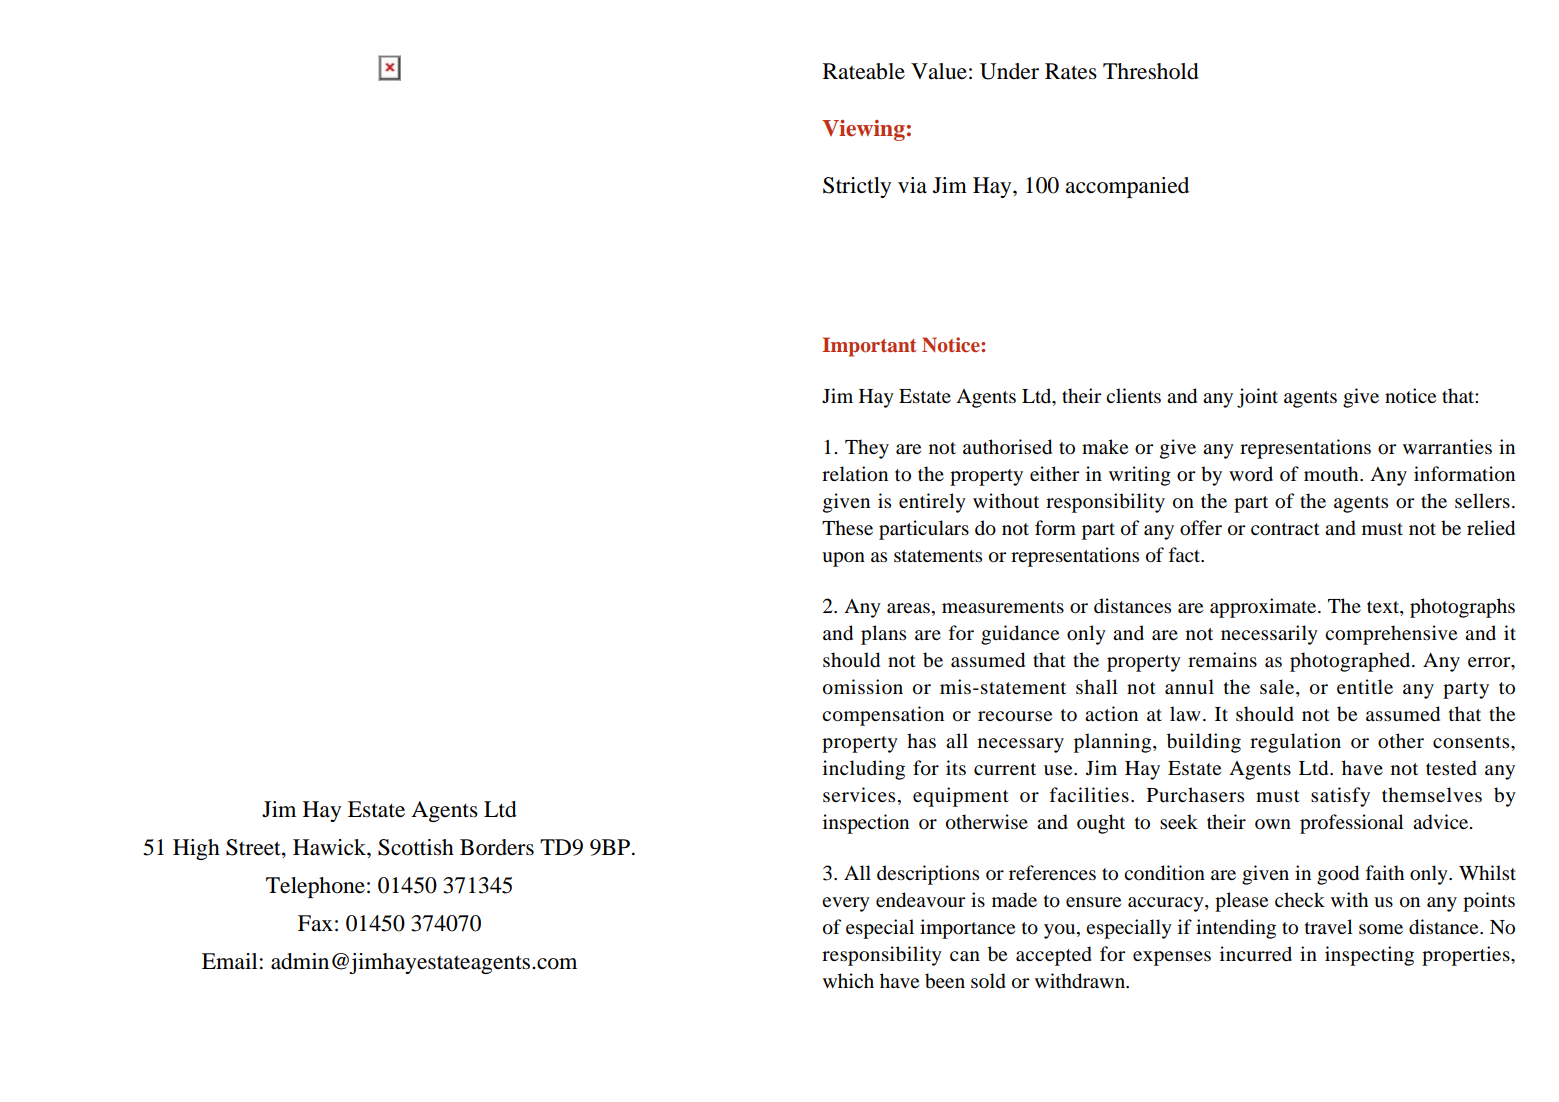  I want to click on contract, so click(1285, 529).
